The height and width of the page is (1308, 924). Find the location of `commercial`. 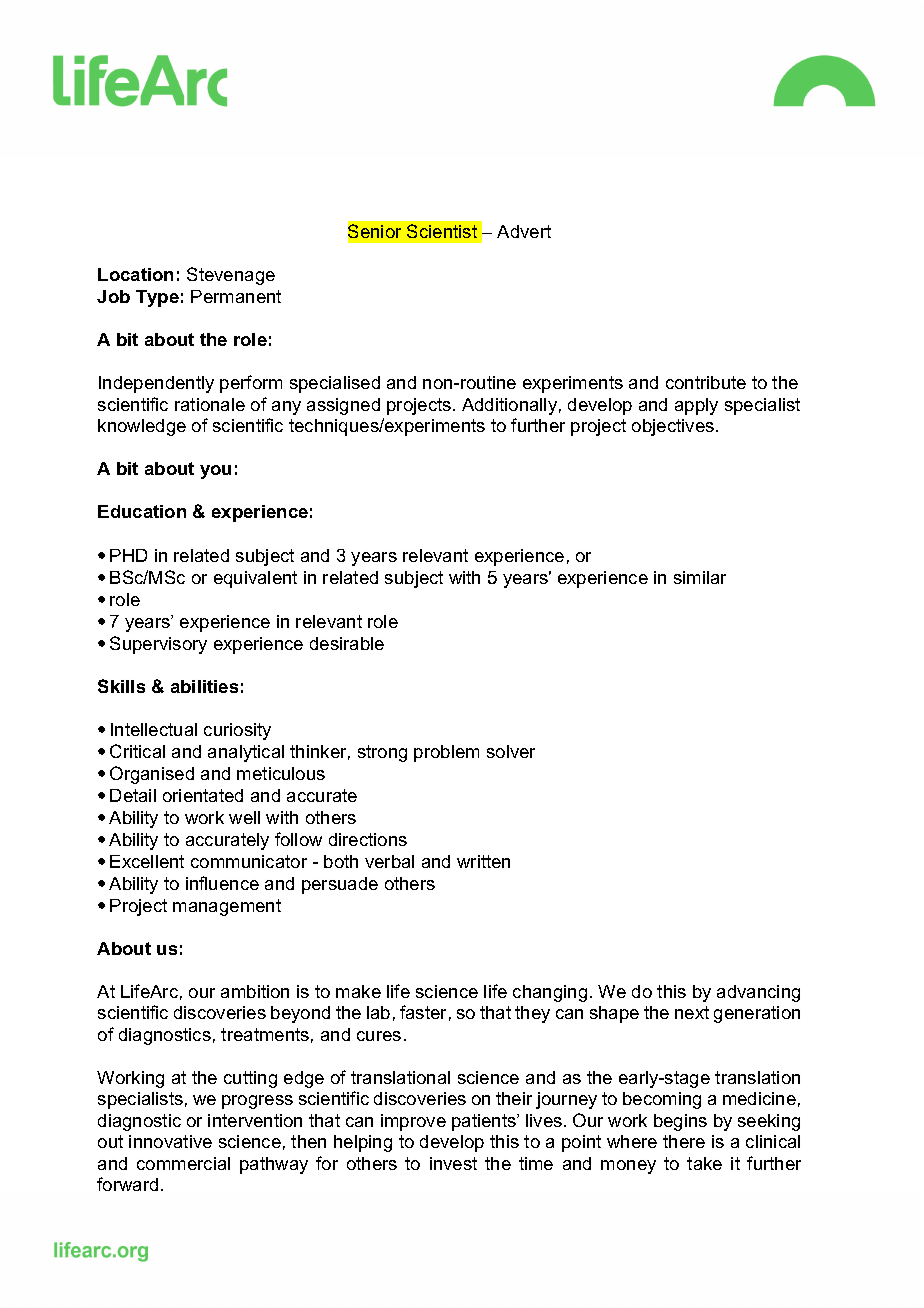

commercial is located at coordinates (183, 1163).
